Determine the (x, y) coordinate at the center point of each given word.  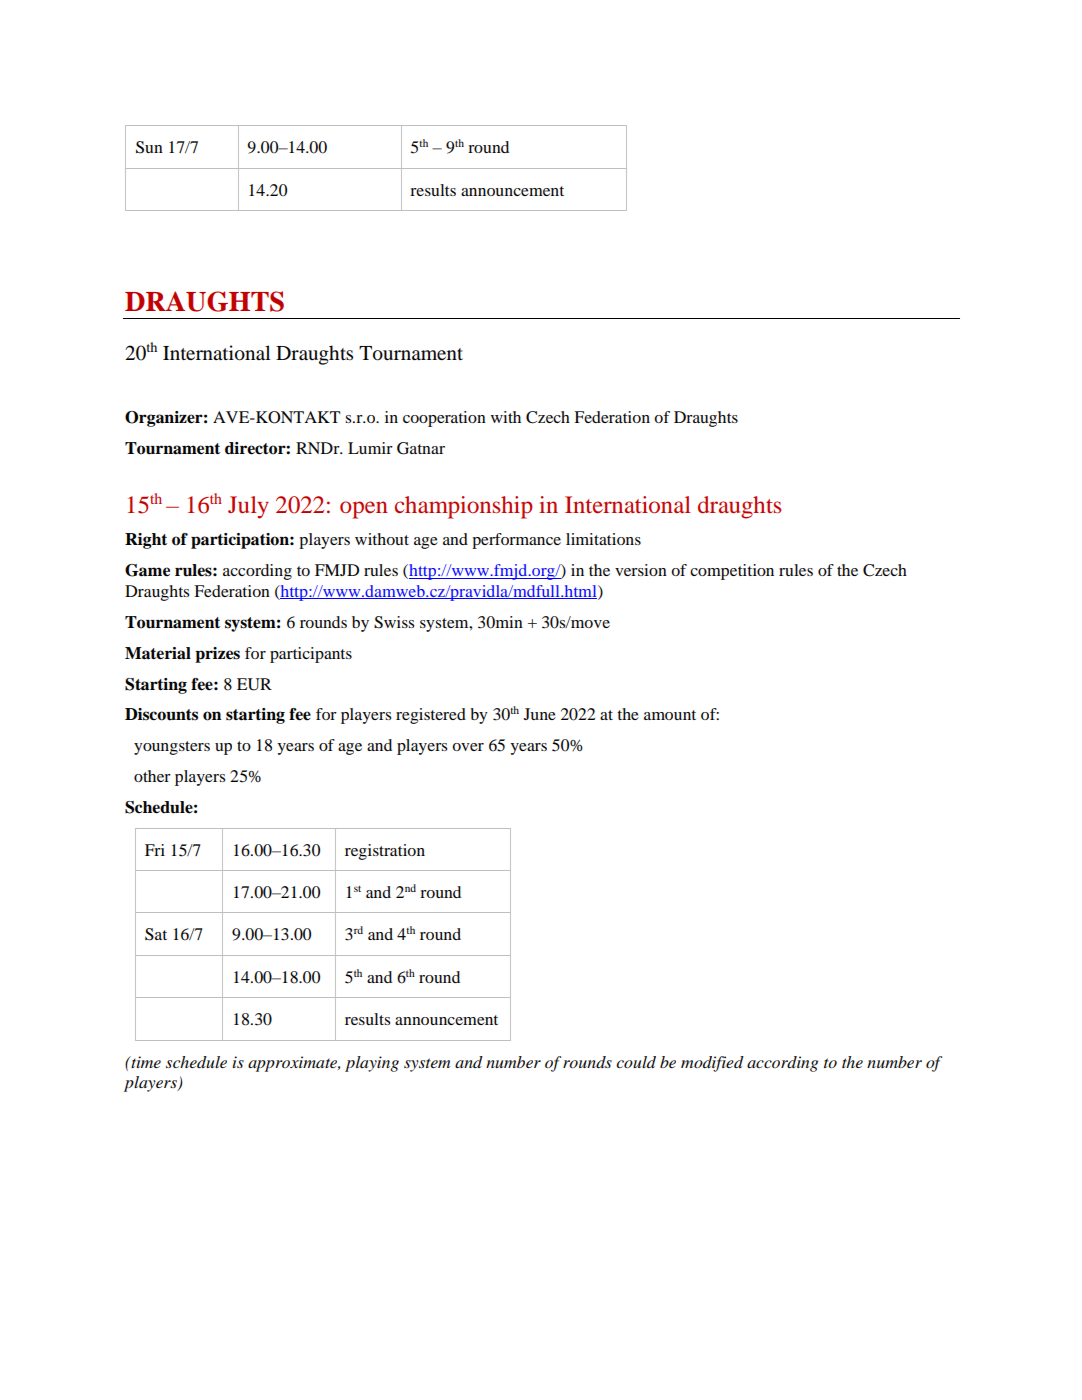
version (641, 570)
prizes (217, 655)
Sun (149, 147)
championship (463, 507)
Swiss (394, 622)
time (145, 1062)
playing (372, 1064)
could (636, 1062)
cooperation (444, 419)
